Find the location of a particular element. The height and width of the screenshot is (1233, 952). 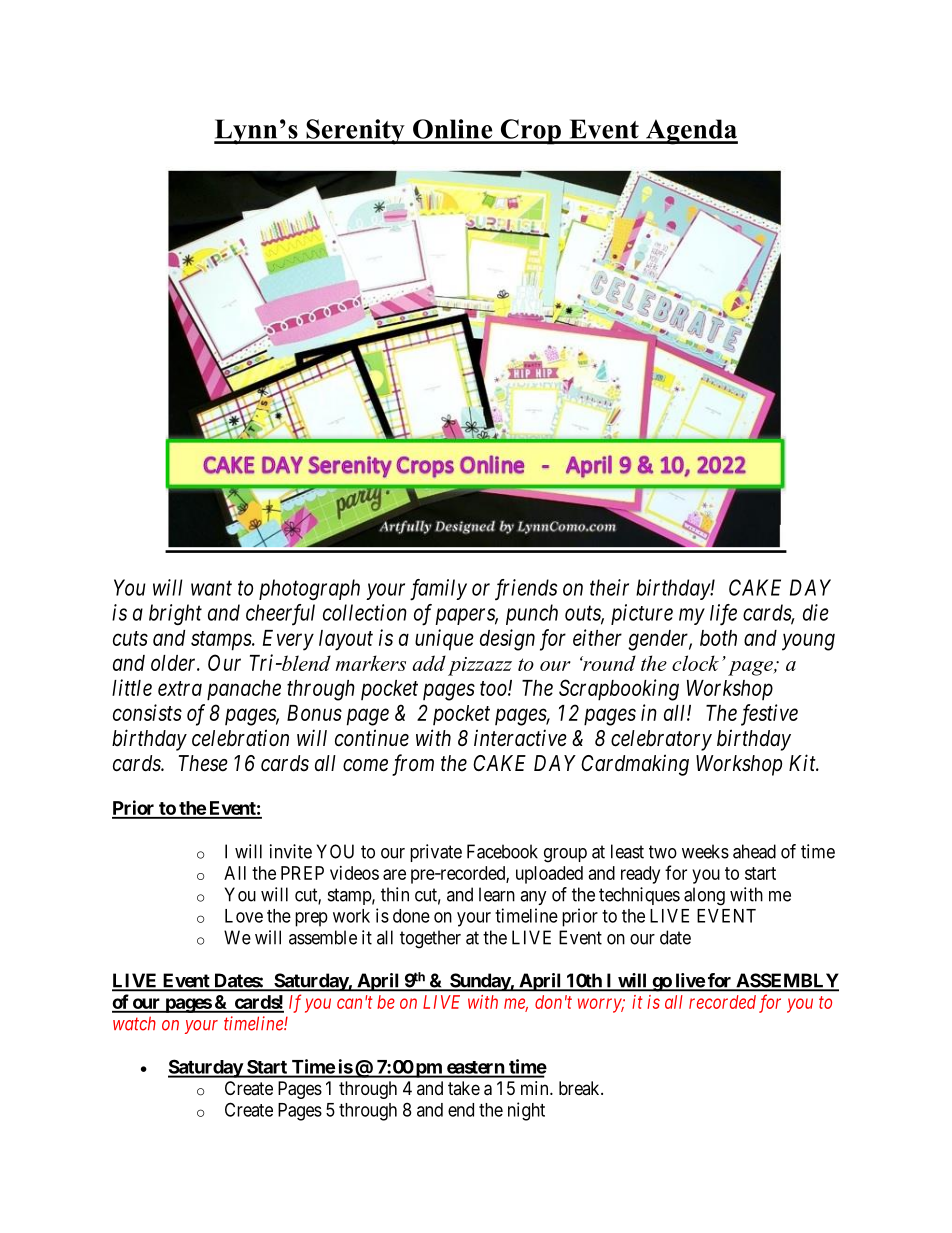

Crop is located at coordinates (530, 132).
